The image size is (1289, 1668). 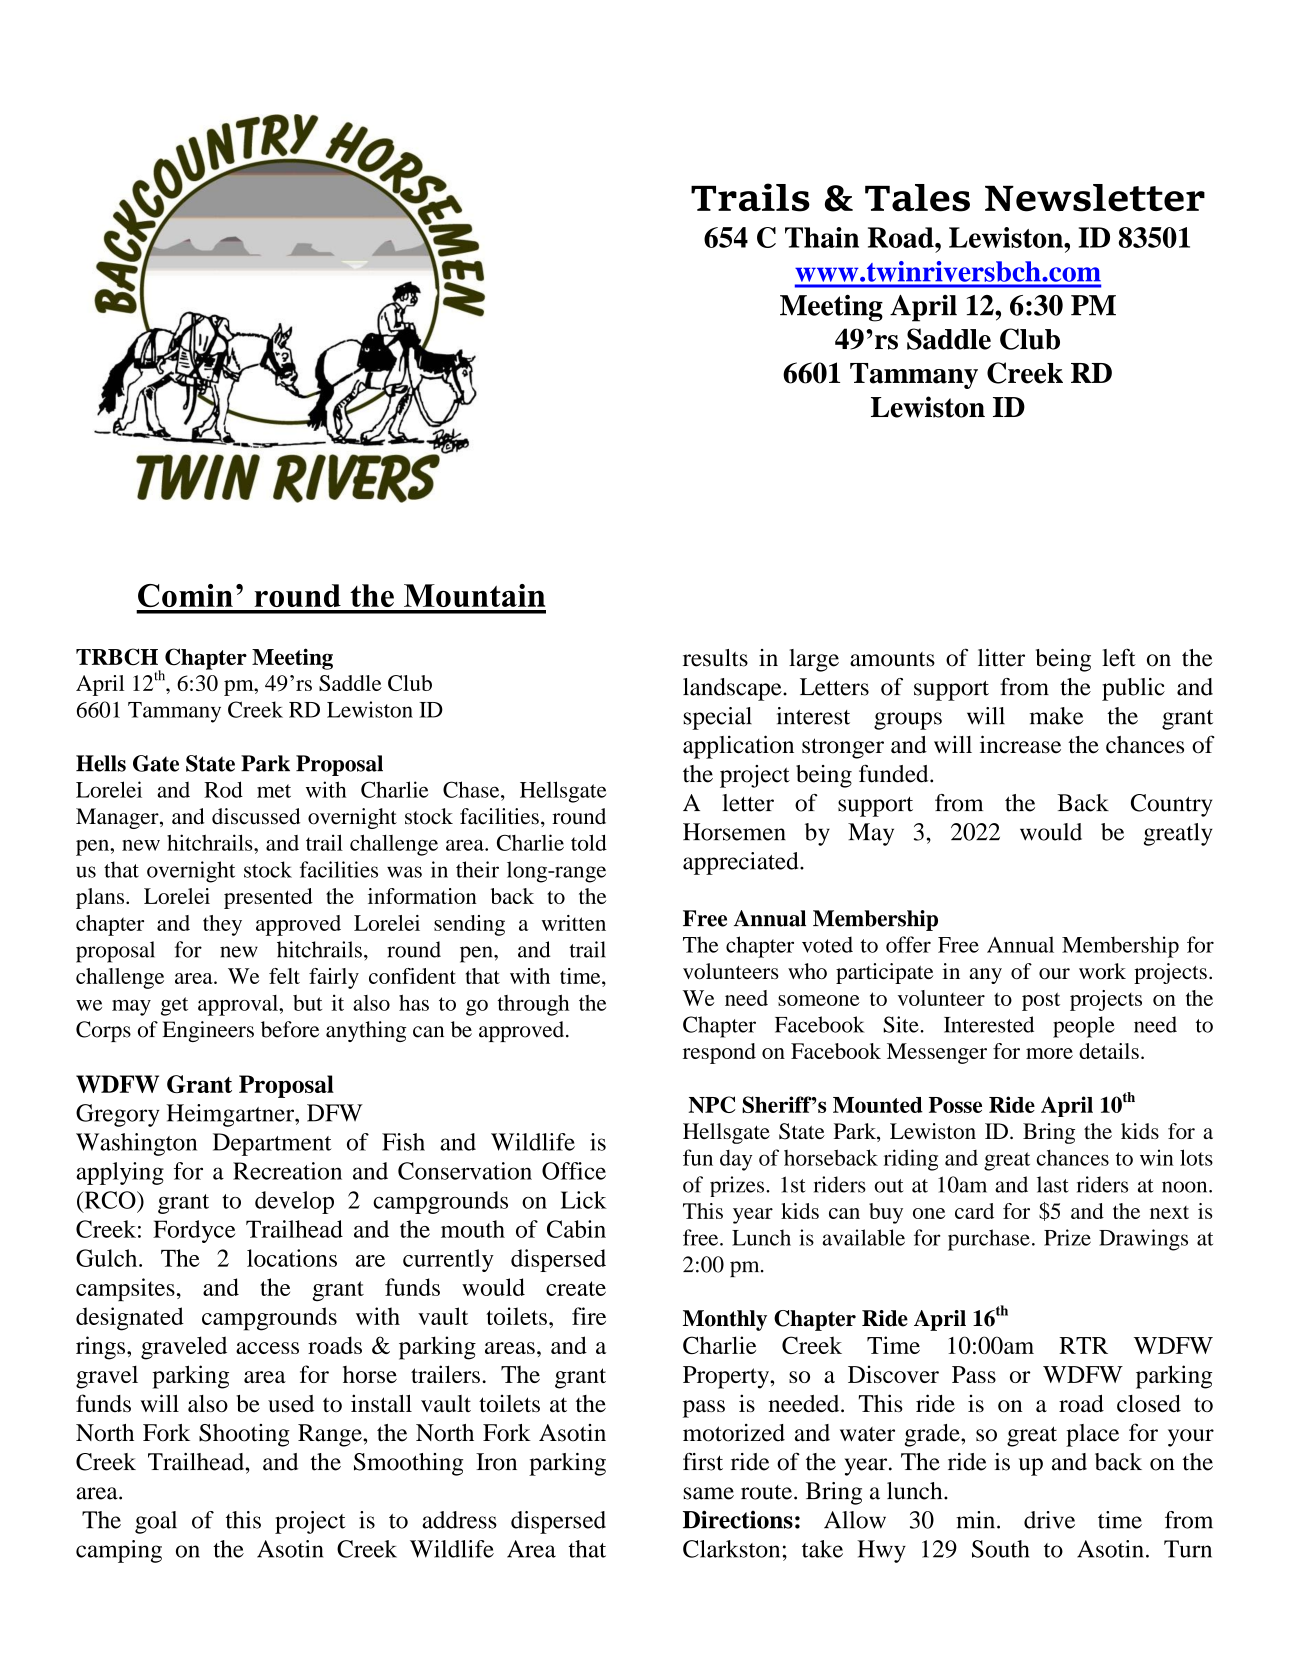 I want to click on Tales, so click(x=917, y=198).
